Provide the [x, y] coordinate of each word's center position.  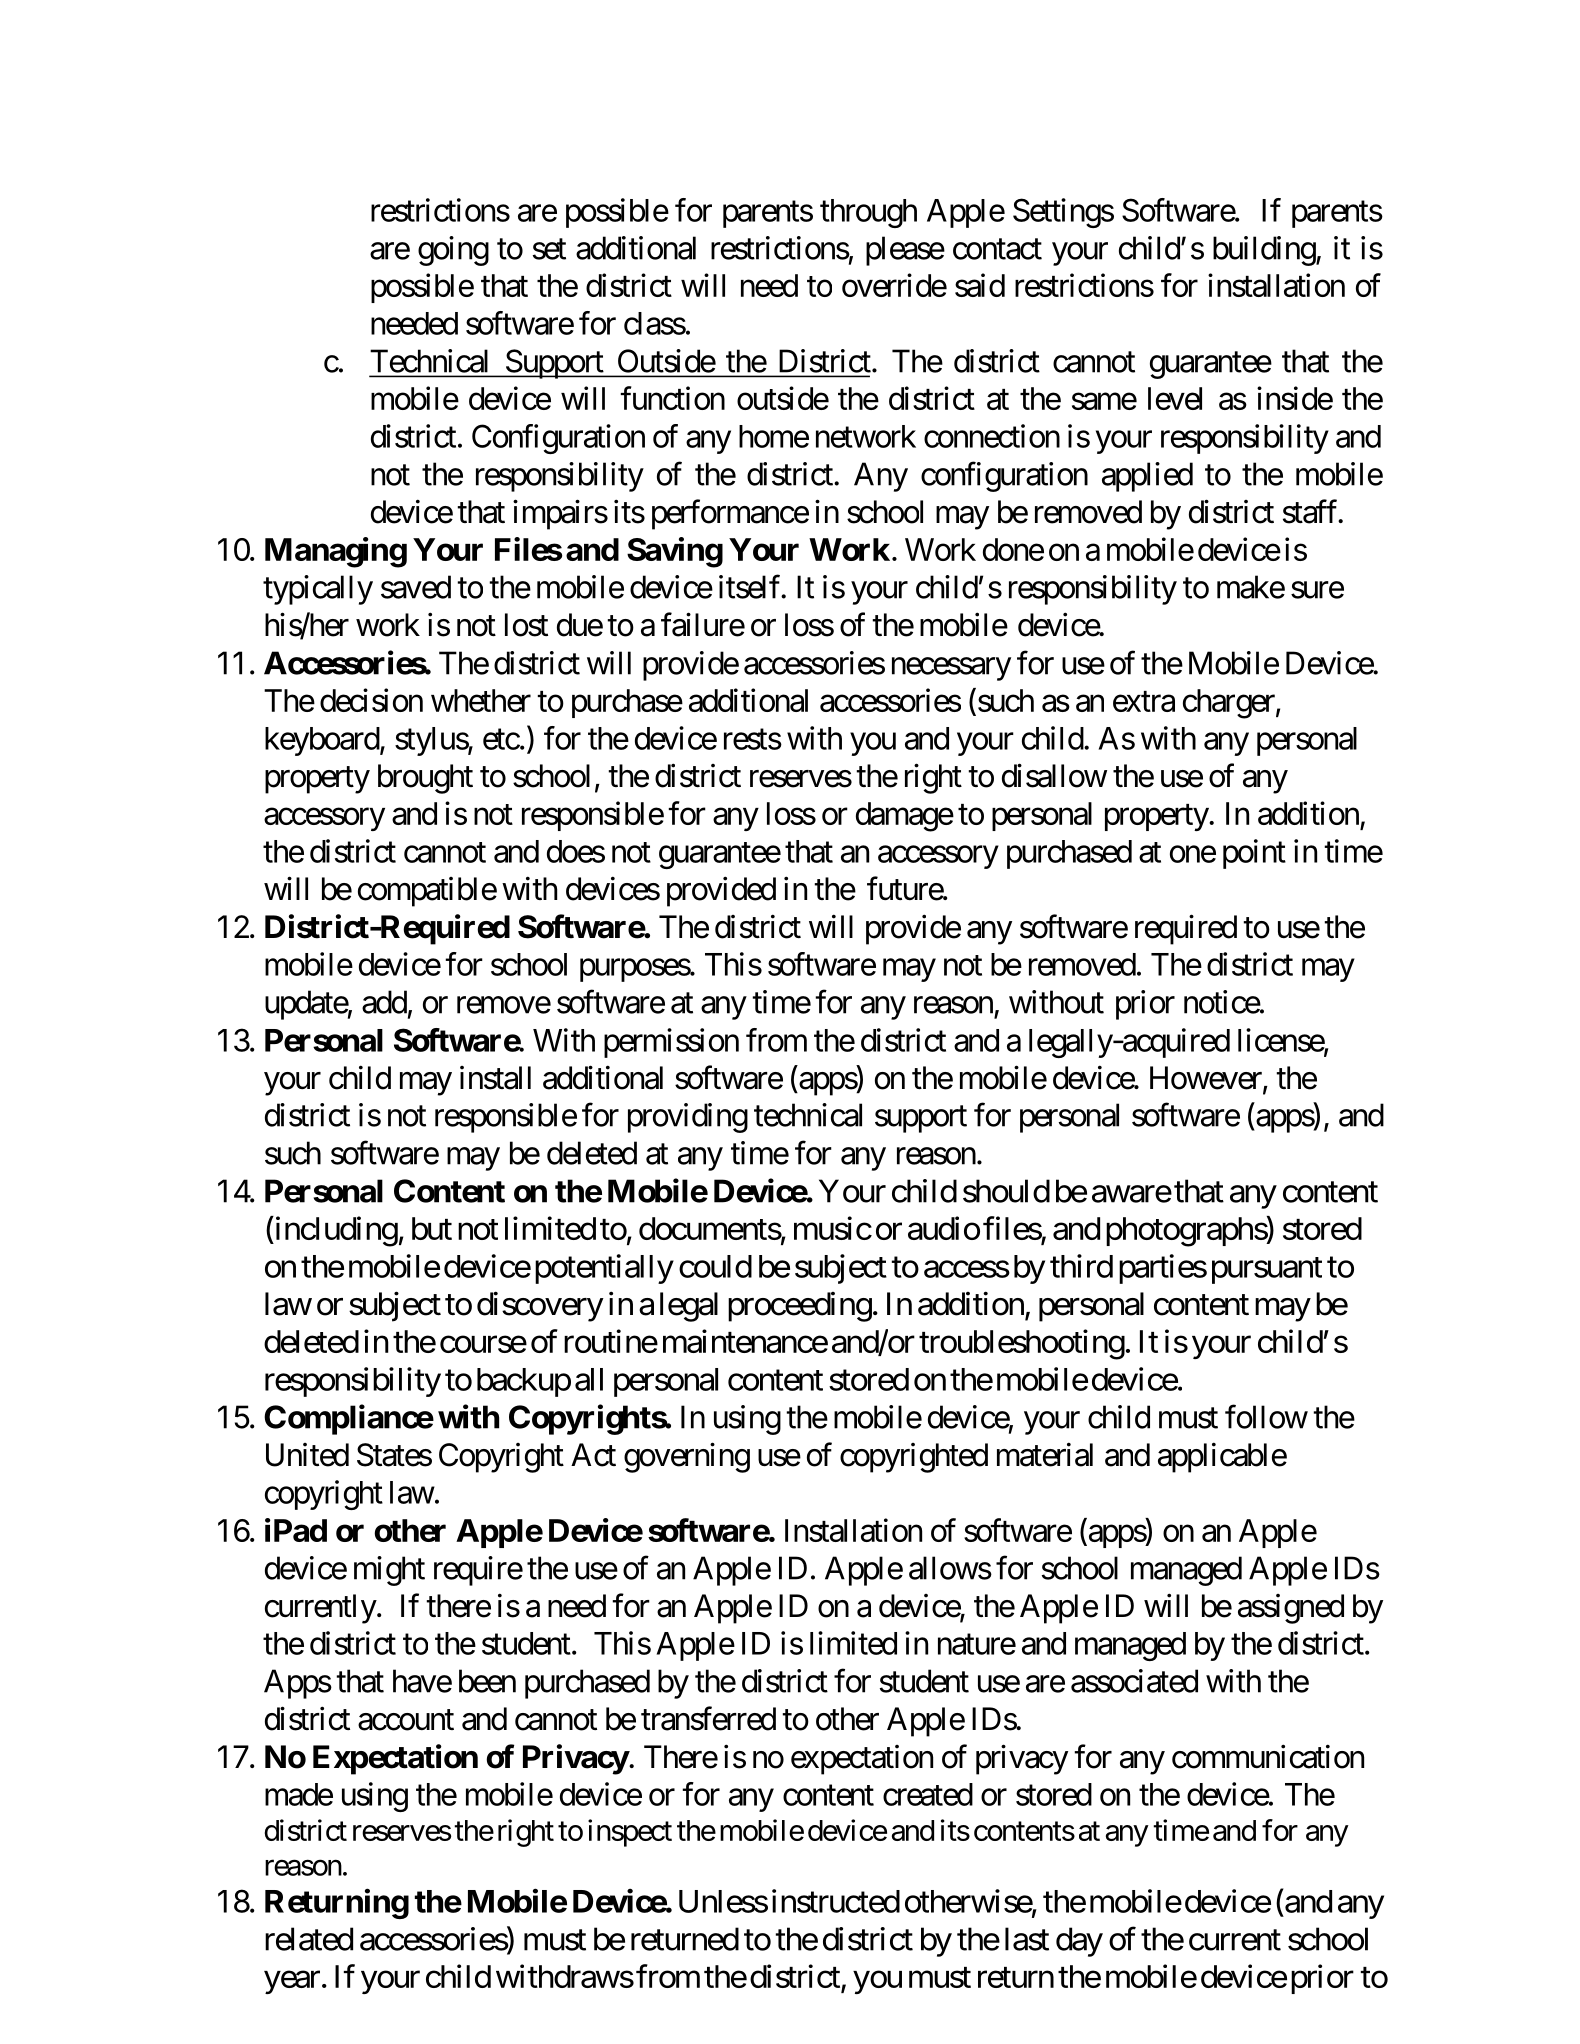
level [1175, 398]
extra [1144, 701]
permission [671, 1043]
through [868, 213]
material [1045, 1454]
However [1207, 1079]
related [309, 1939]
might [389, 1571]
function [672, 398]
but [432, 1228]
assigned [1291, 1609]
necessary [951, 669]
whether [481, 700]
